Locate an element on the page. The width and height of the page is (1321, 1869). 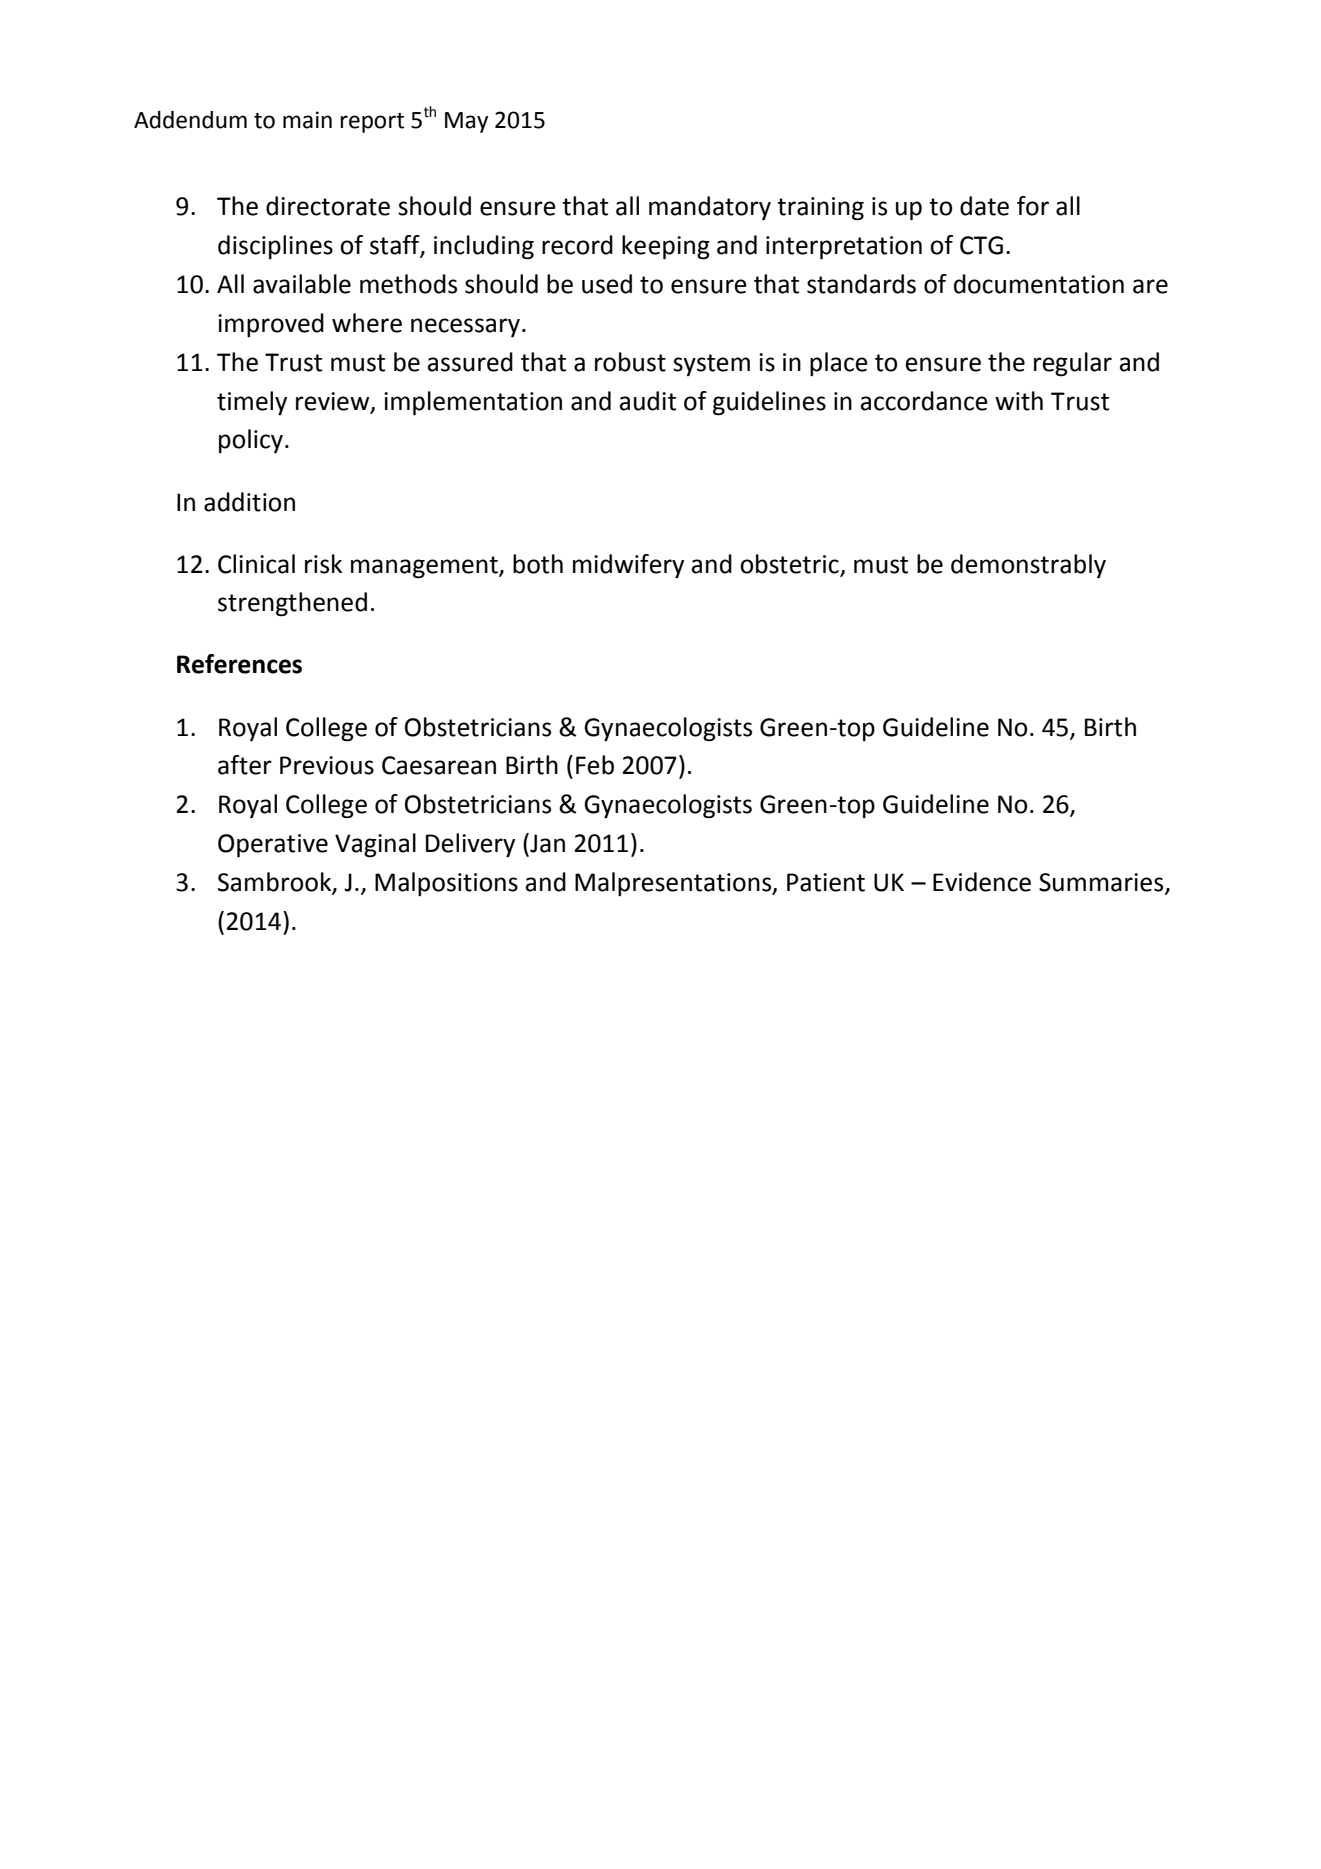
audit is located at coordinates (648, 401).
